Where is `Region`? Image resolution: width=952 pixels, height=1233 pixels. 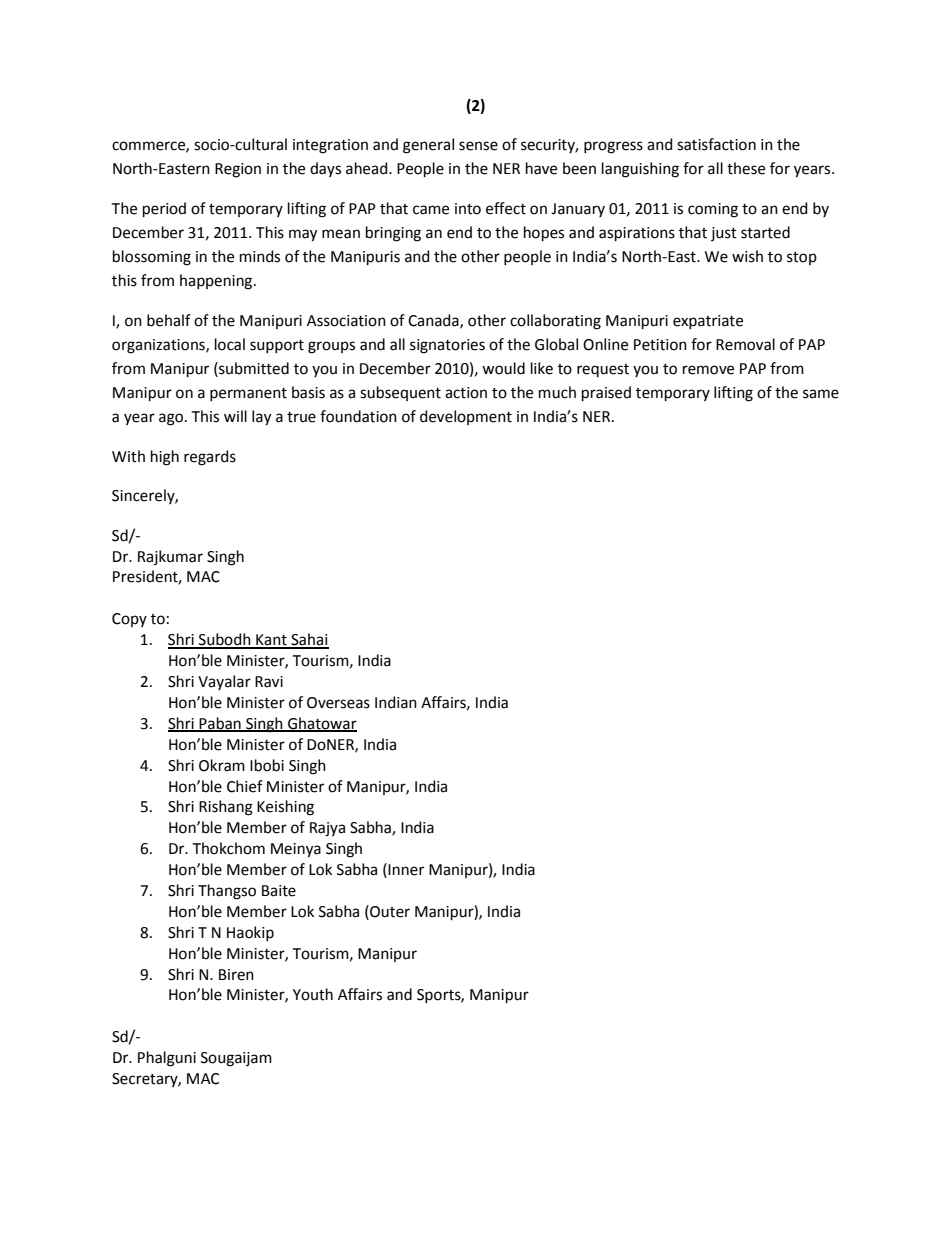
Region is located at coordinates (238, 170).
